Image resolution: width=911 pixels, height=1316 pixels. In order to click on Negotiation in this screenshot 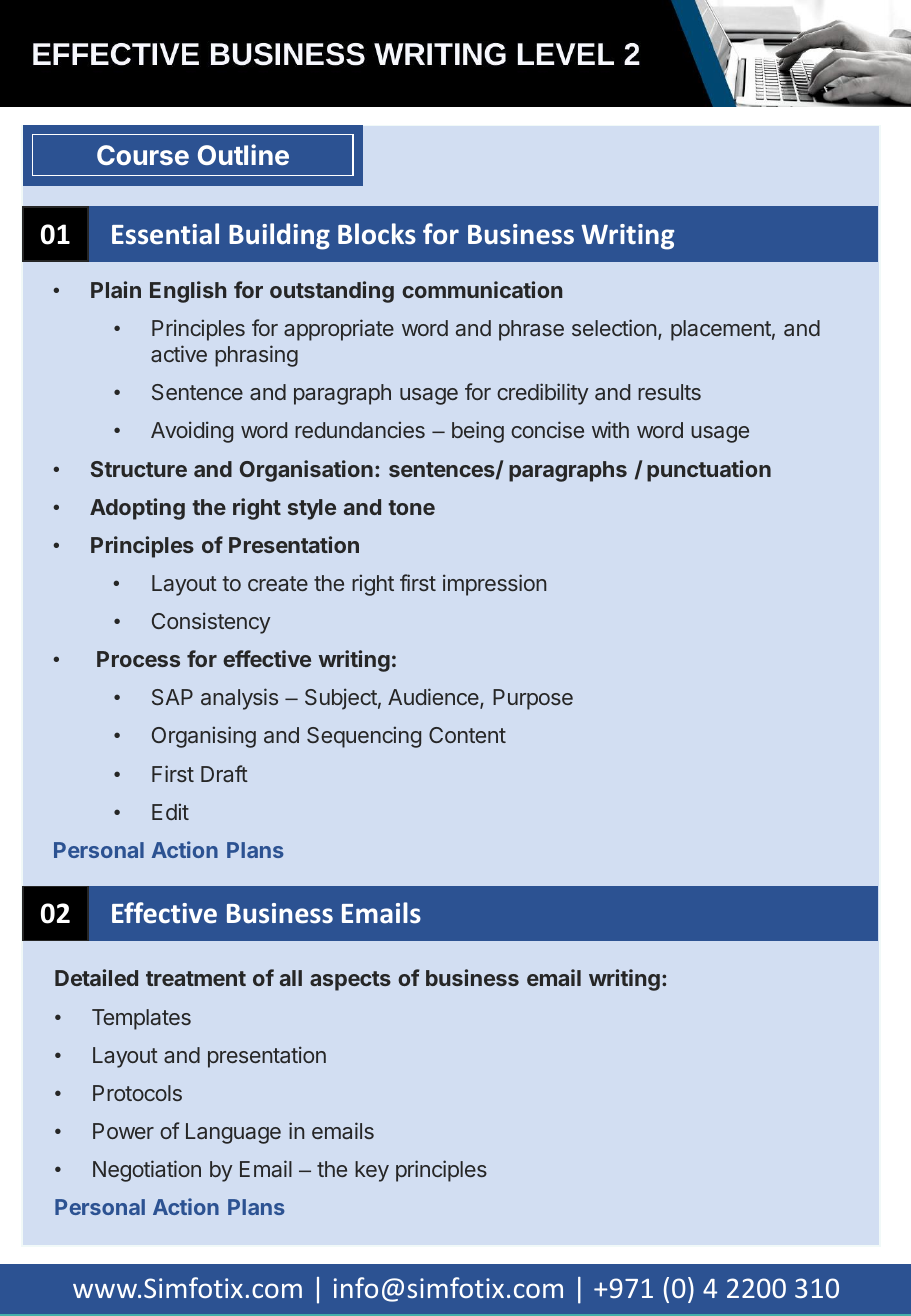, I will do `click(147, 1171)`.
